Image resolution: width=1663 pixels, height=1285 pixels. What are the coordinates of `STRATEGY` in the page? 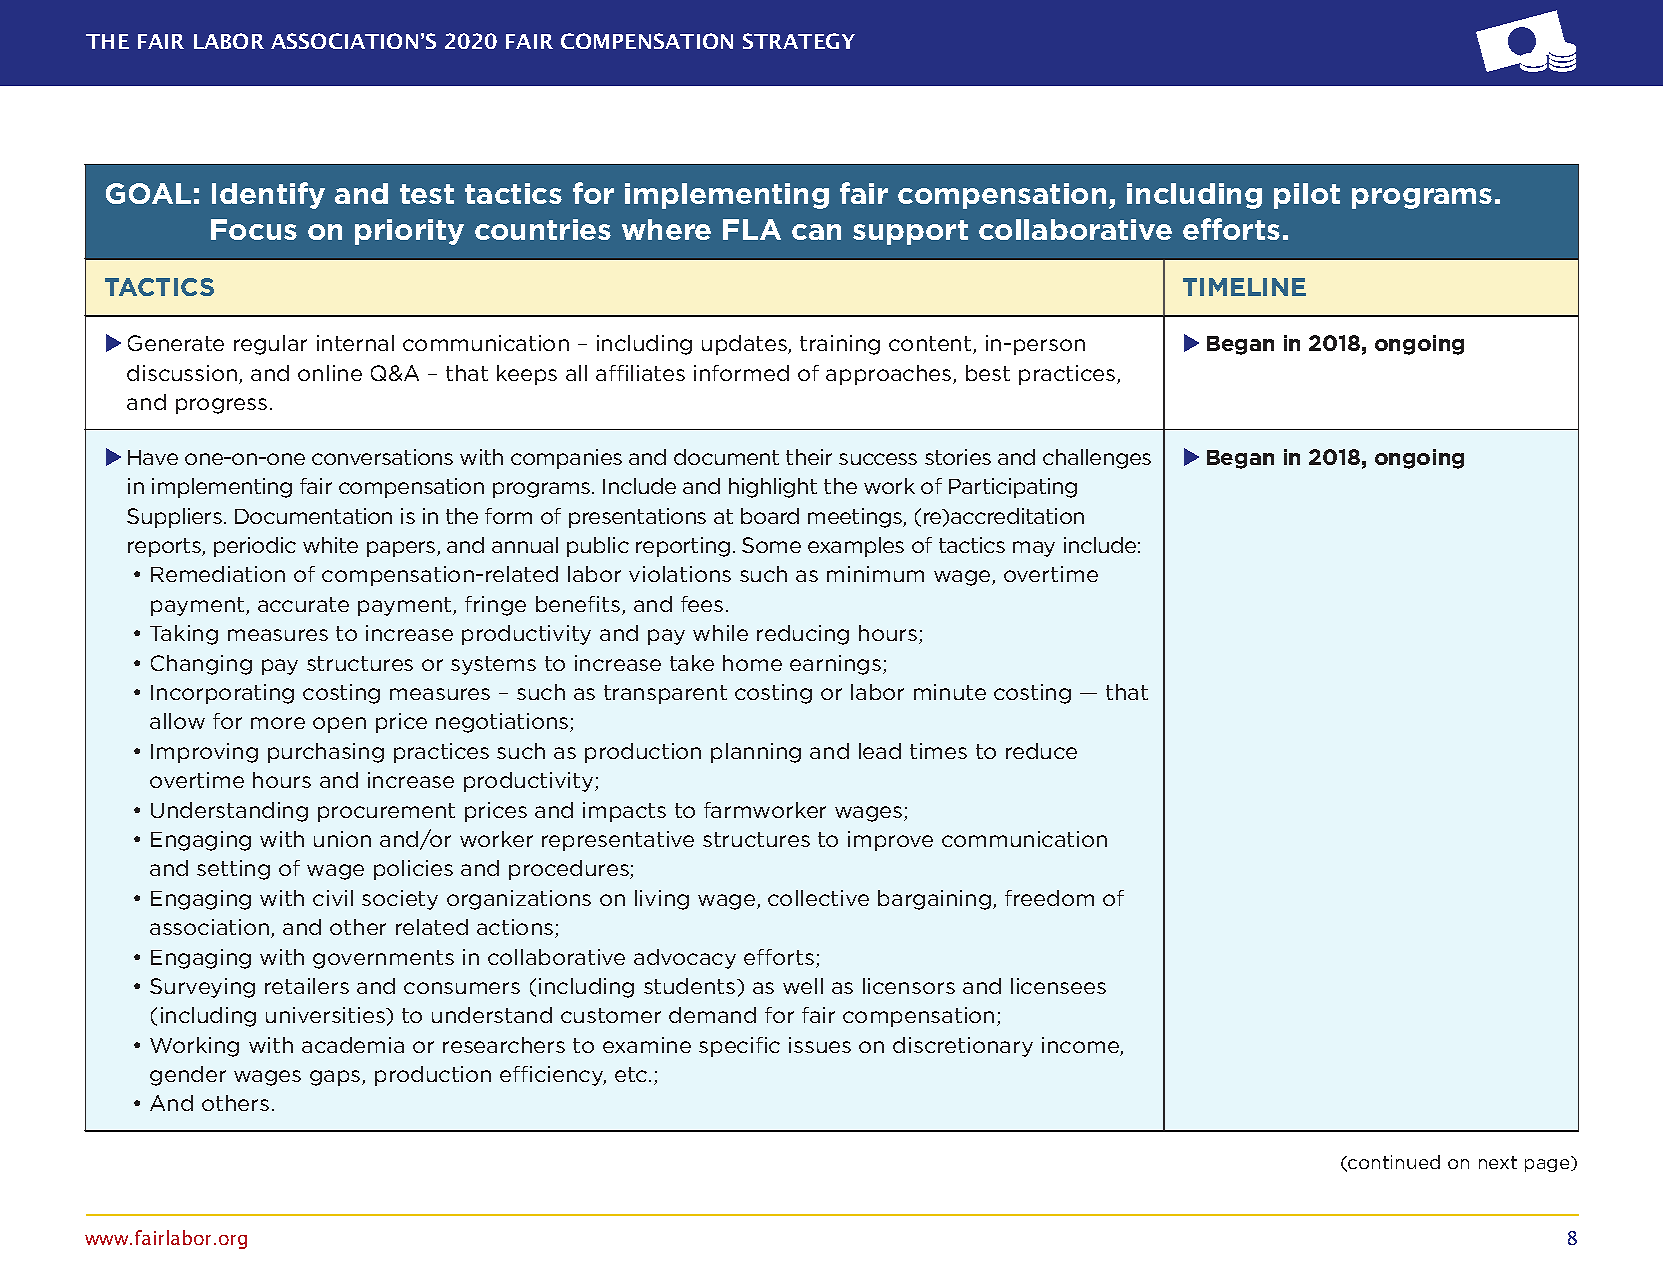 It's located at (799, 41).
